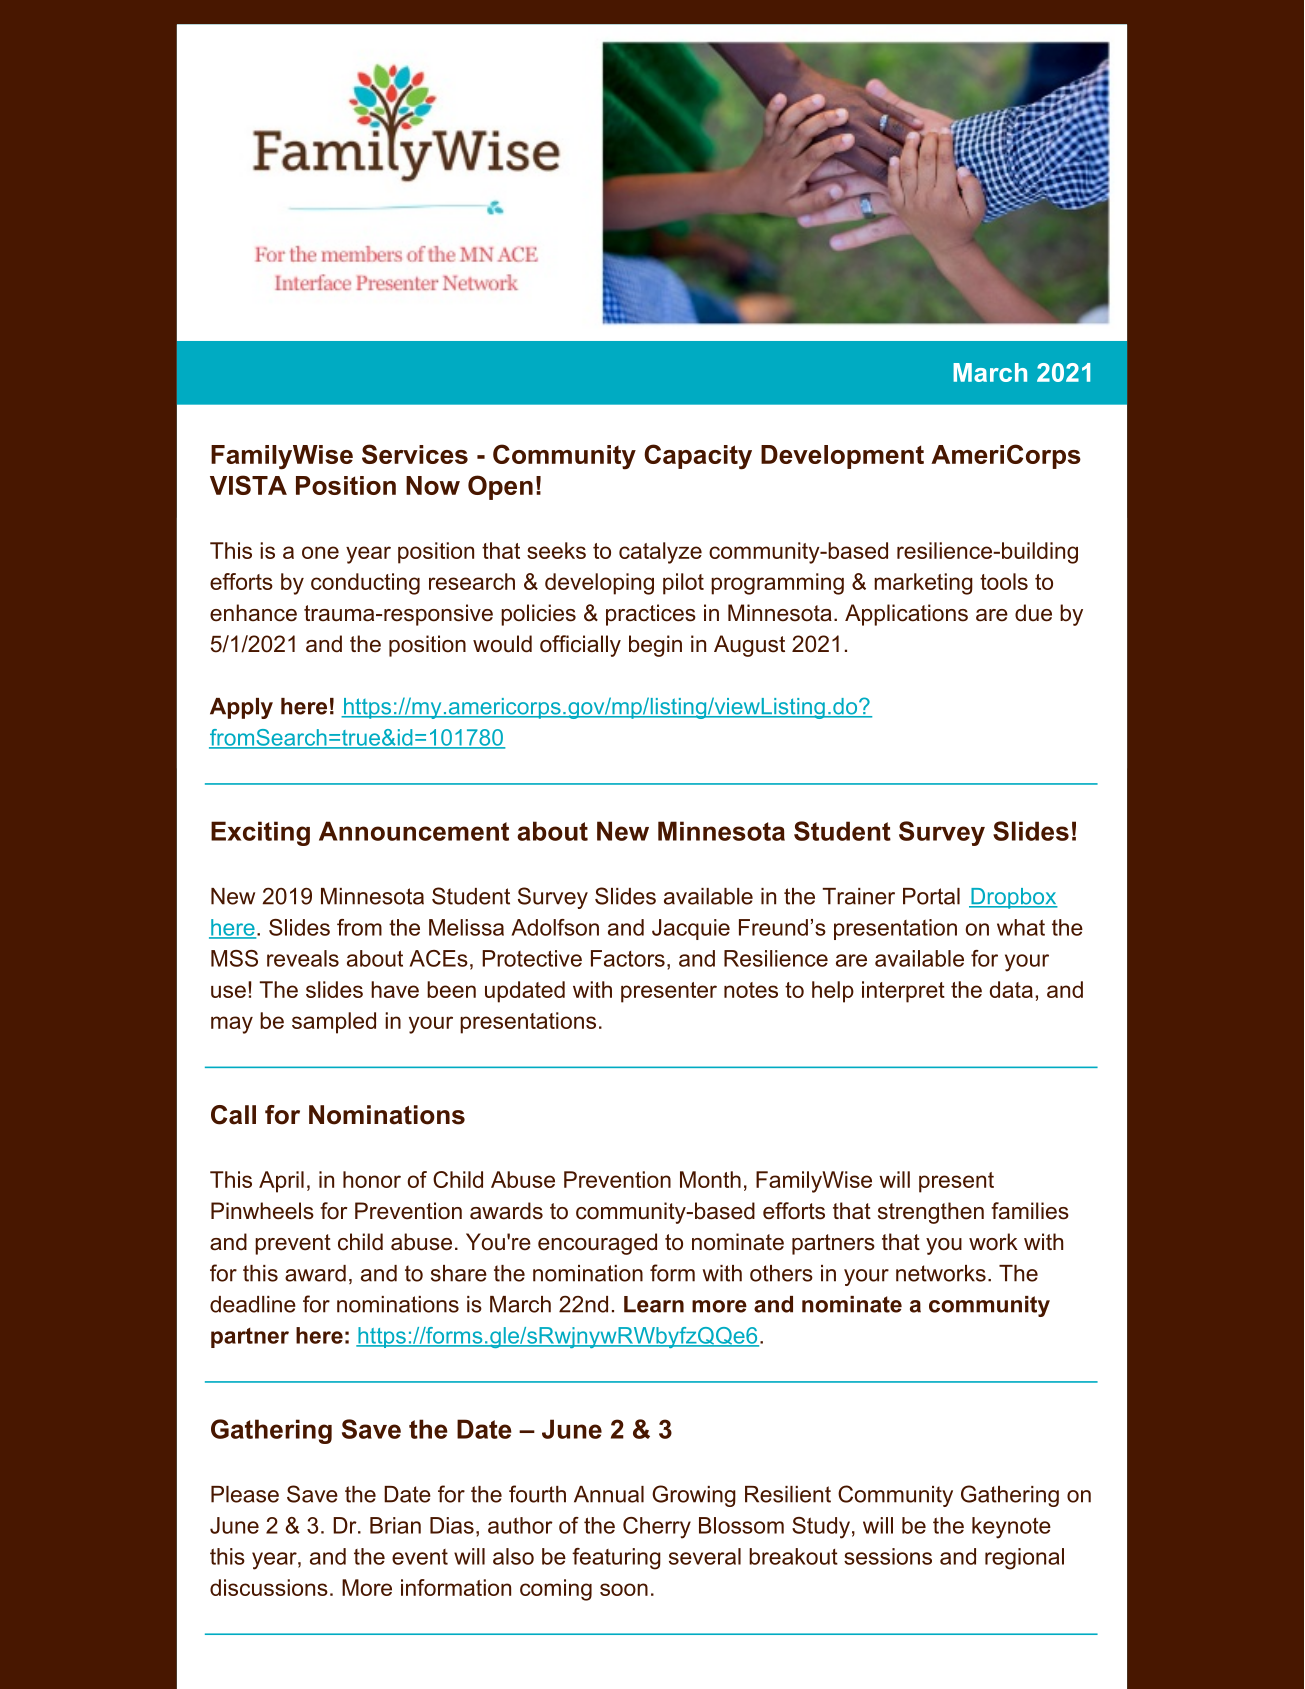 The width and height of the screenshot is (1305, 1689). I want to click on discussions, so click(269, 1587).
